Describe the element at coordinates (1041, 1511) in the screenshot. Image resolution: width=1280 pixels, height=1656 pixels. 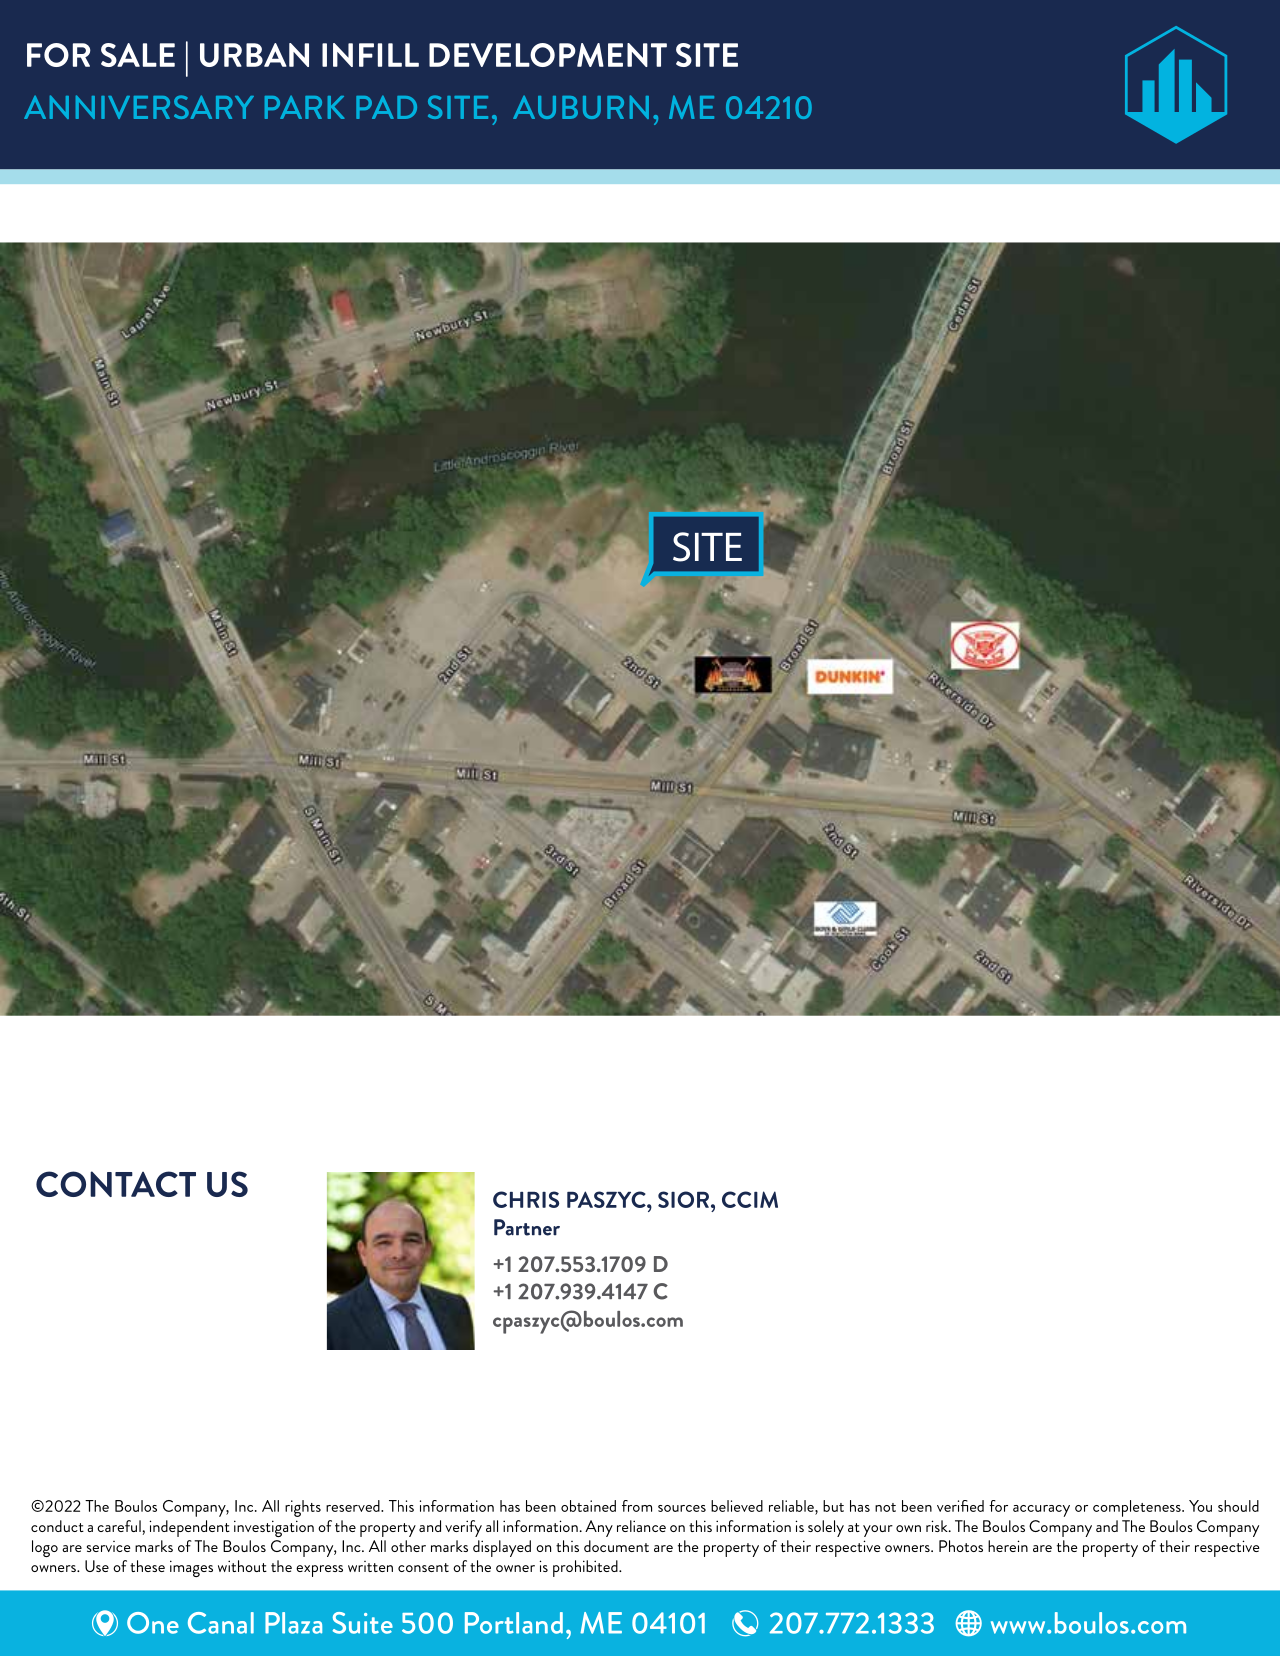
I see `accuracy` at that location.
